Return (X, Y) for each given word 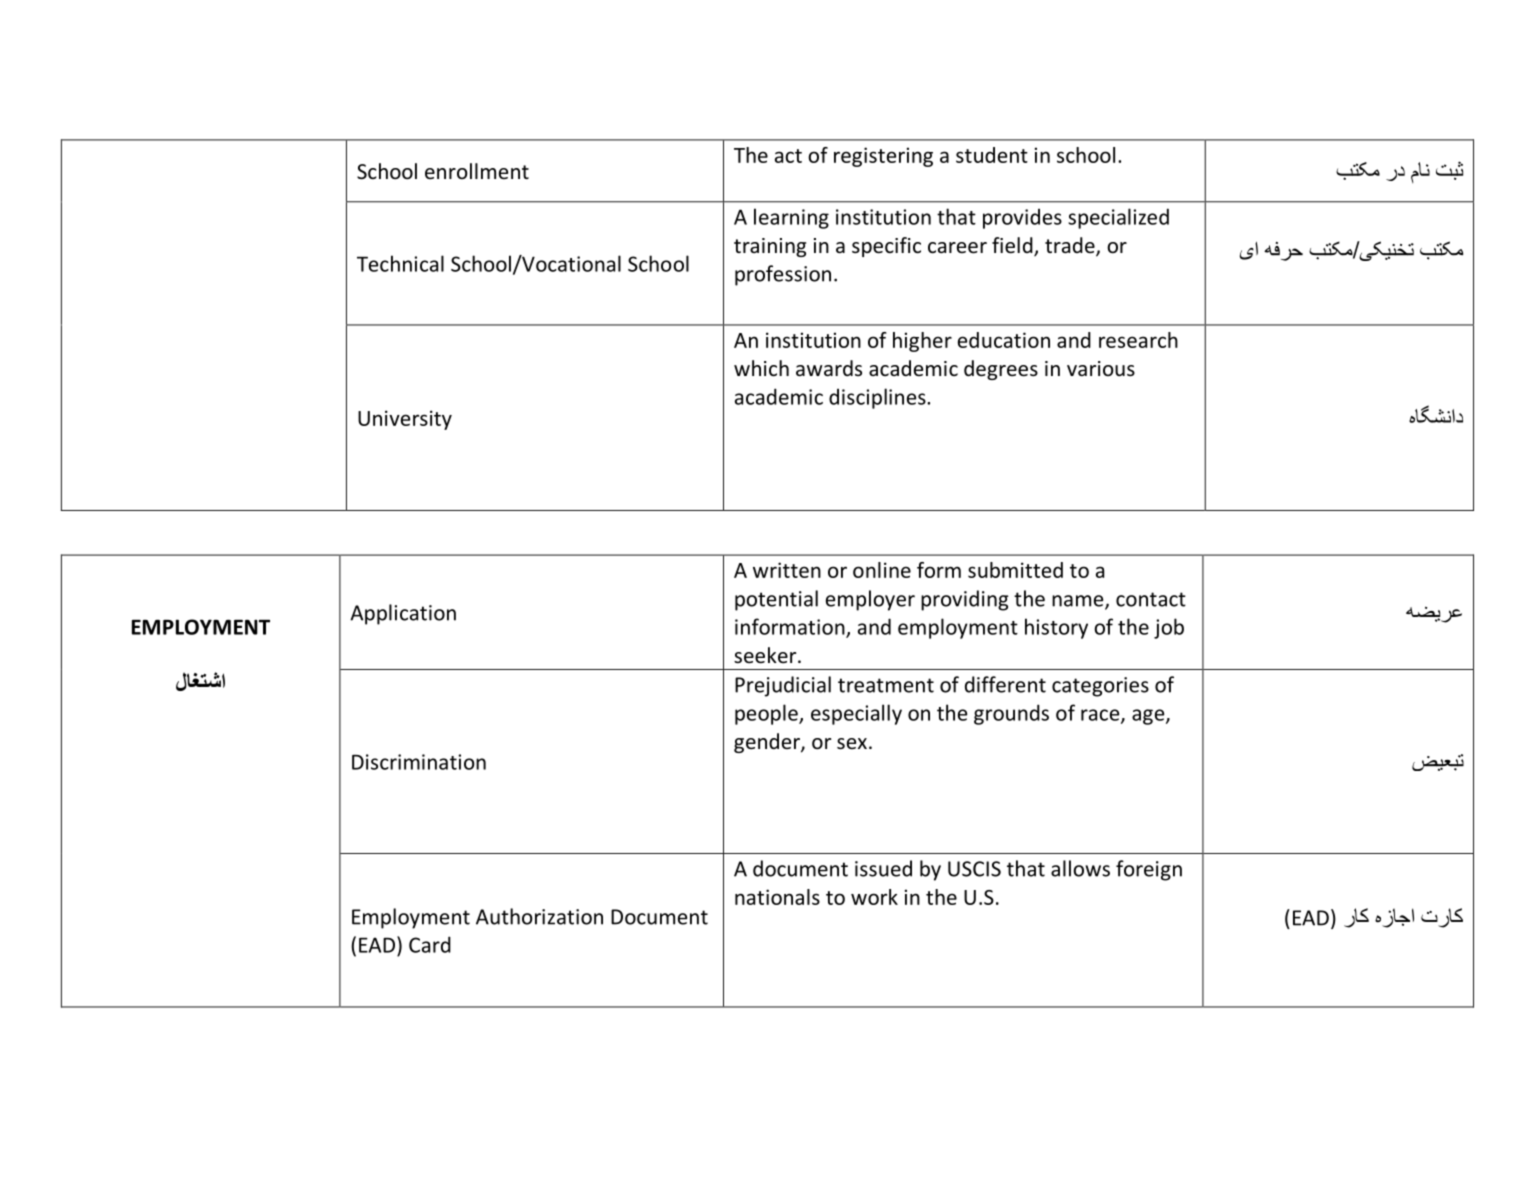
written (787, 570)
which (761, 368)
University (405, 420)
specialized (1118, 218)
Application (403, 614)
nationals (777, 897)
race (1101, 716)
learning (791, 218)
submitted (1015, 570)
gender (768, 743)
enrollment (477, 171)
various (1101, 368)
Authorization (539, 916)
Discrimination (419, 762)
